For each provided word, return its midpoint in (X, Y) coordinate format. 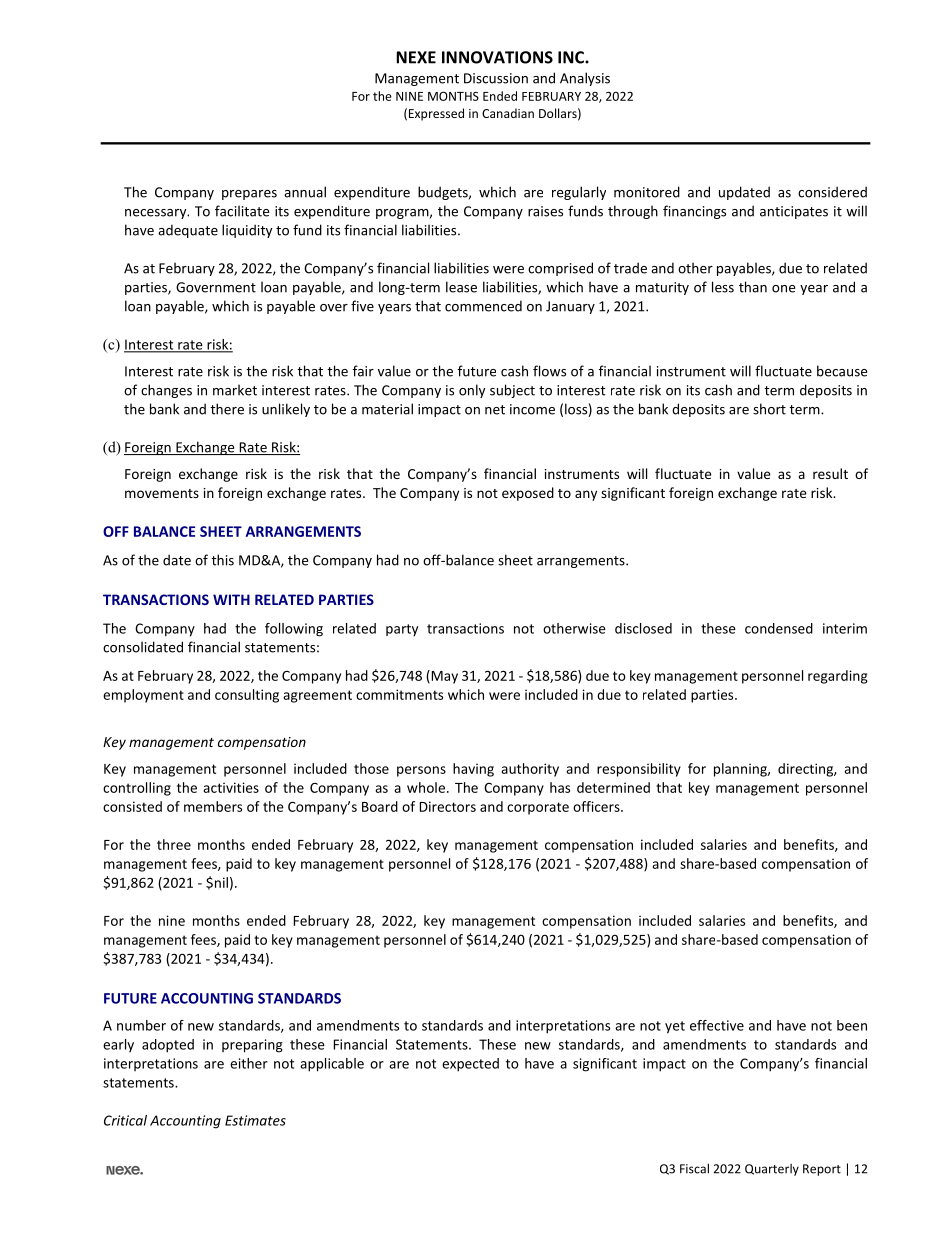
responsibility (639, 770)
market (235, 390)
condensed (779, 628)
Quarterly (772, 1170)
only (472, 391)
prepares (249, 195)
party (402, 630)
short (769, 409)
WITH (231, 599)
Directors (448, 806)
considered (832, 192)
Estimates (255, 1120)
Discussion (496, 78)
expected (470, 1065)
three (174, 844)
